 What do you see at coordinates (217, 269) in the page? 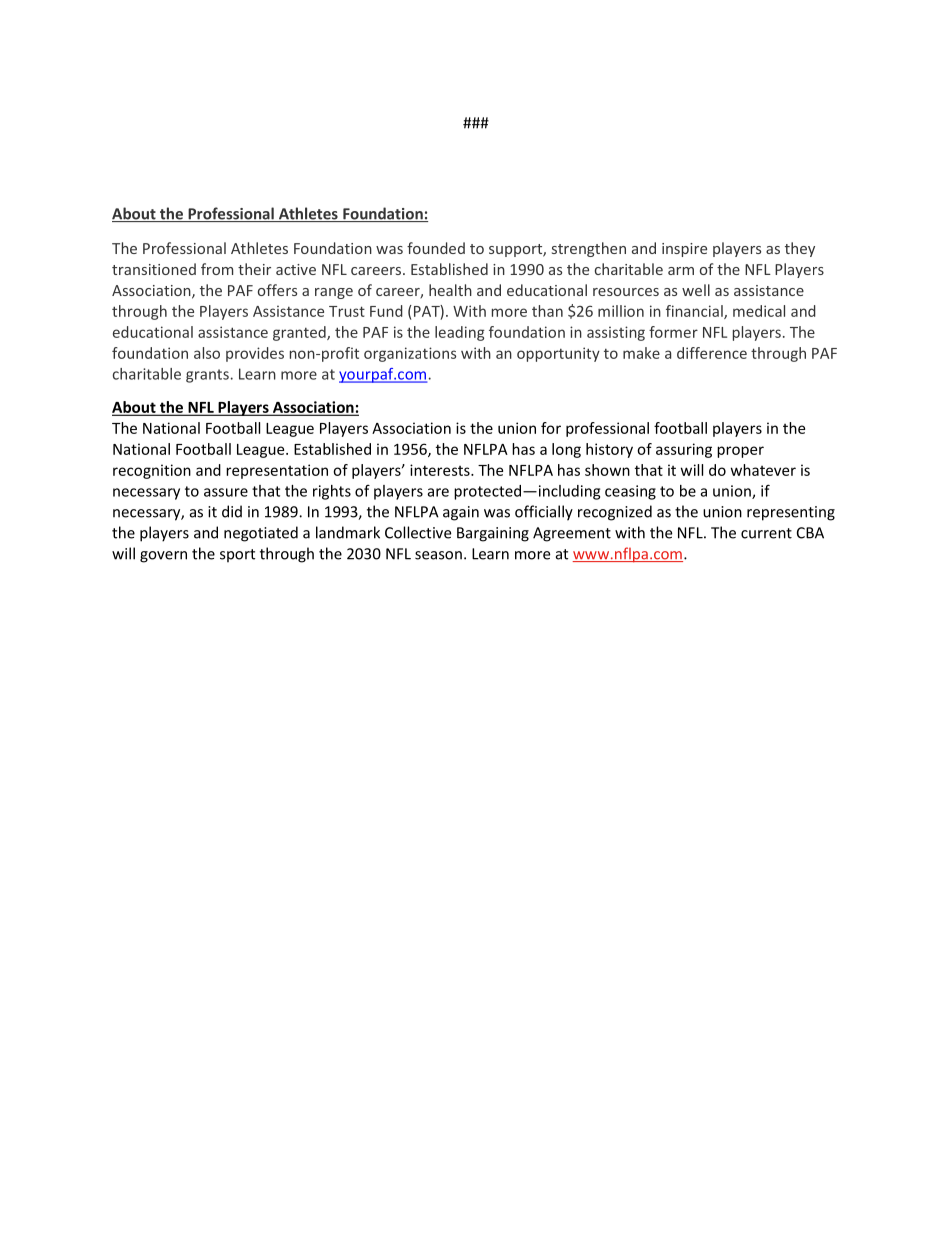
I see `from` at bounding box center [217, 269].
